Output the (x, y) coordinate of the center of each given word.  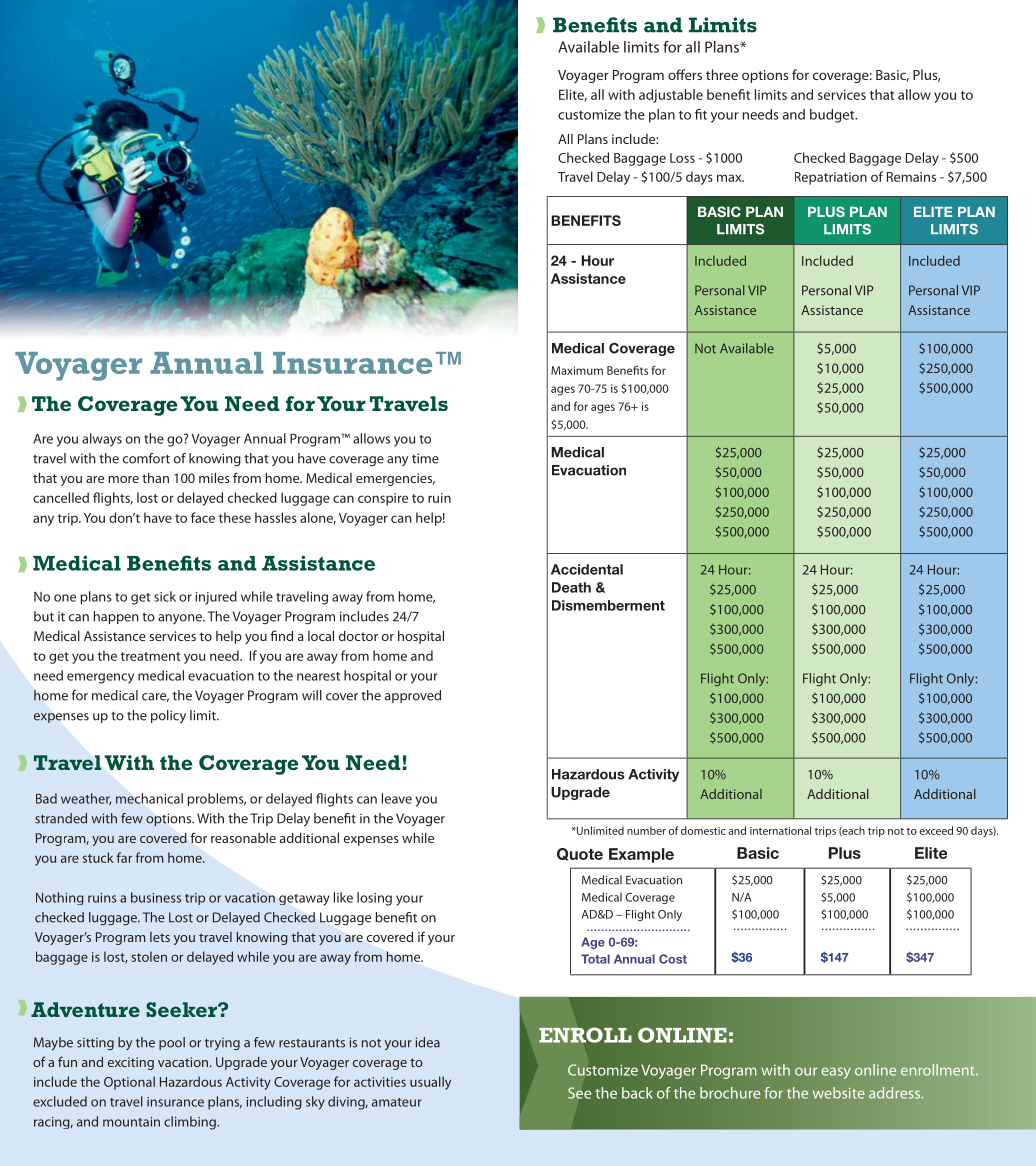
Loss (682, 158)
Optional (129, 1083)
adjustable (671, 96)
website (839, 1093)
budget (833, 116)
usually (430, 1083)
